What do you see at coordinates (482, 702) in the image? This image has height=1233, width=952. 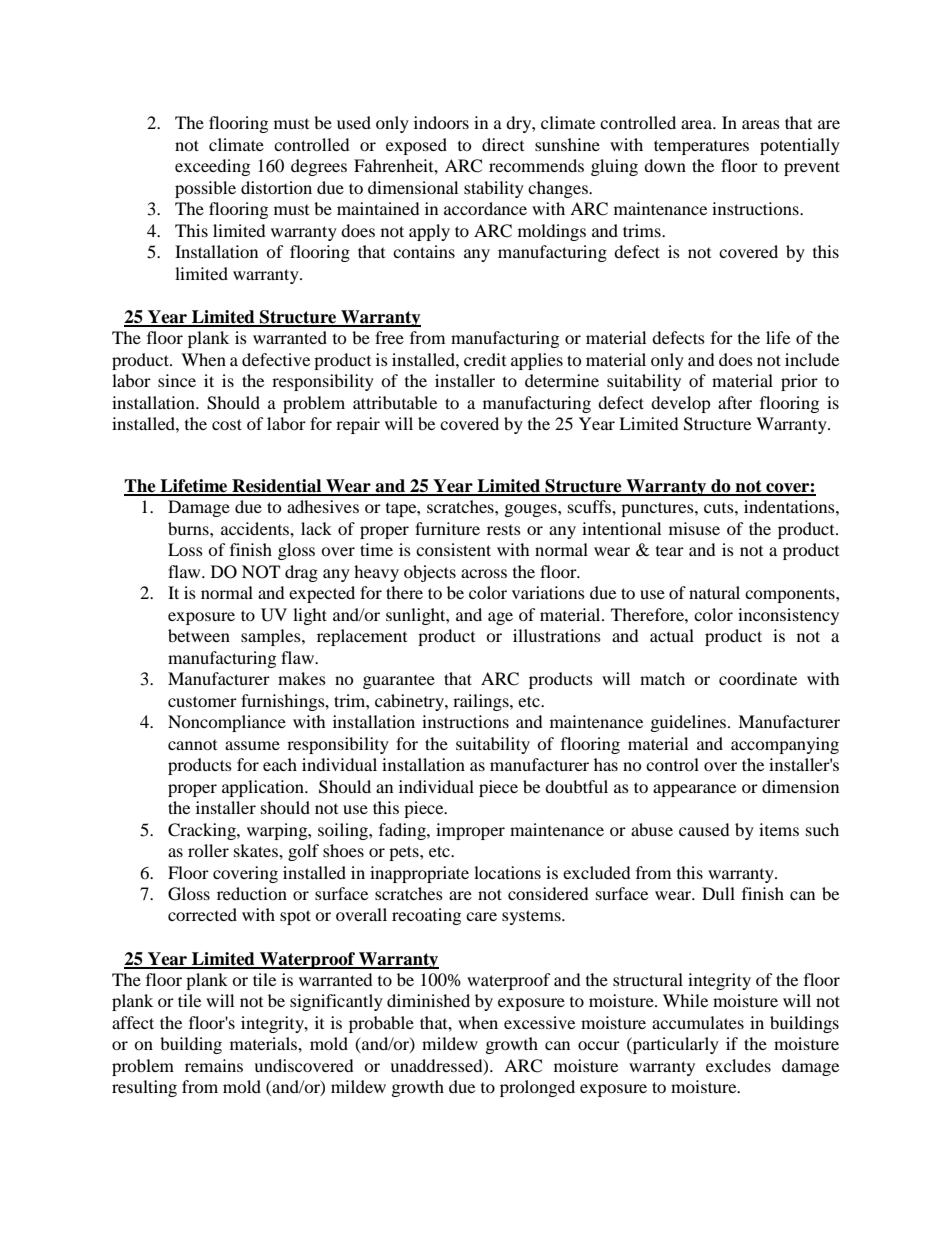 I see `railings` at bounding box center [482, 702].
